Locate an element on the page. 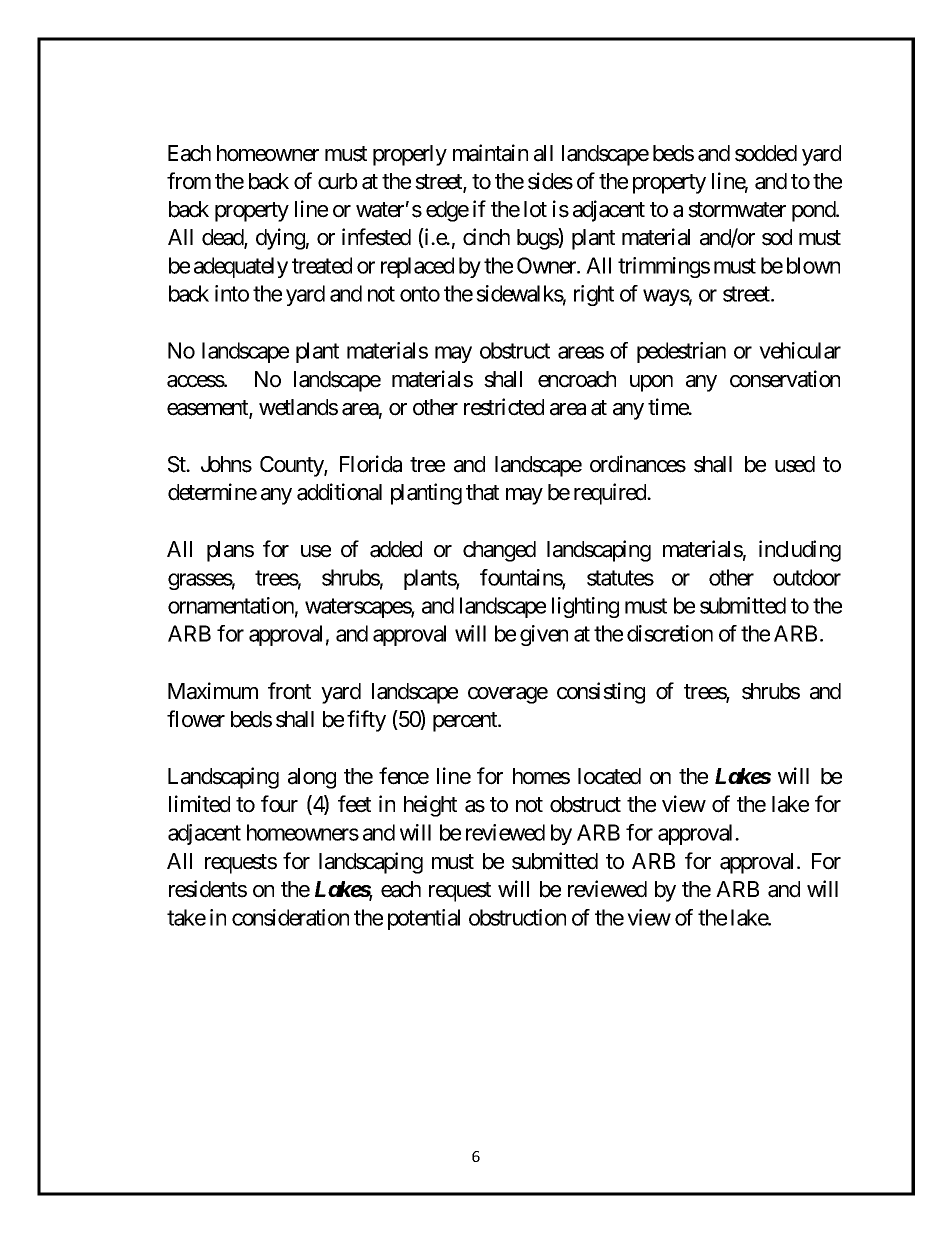 Image resolution: width=952 pixels, height=1233 pixels. curb is located at coordinates (338, 181).
